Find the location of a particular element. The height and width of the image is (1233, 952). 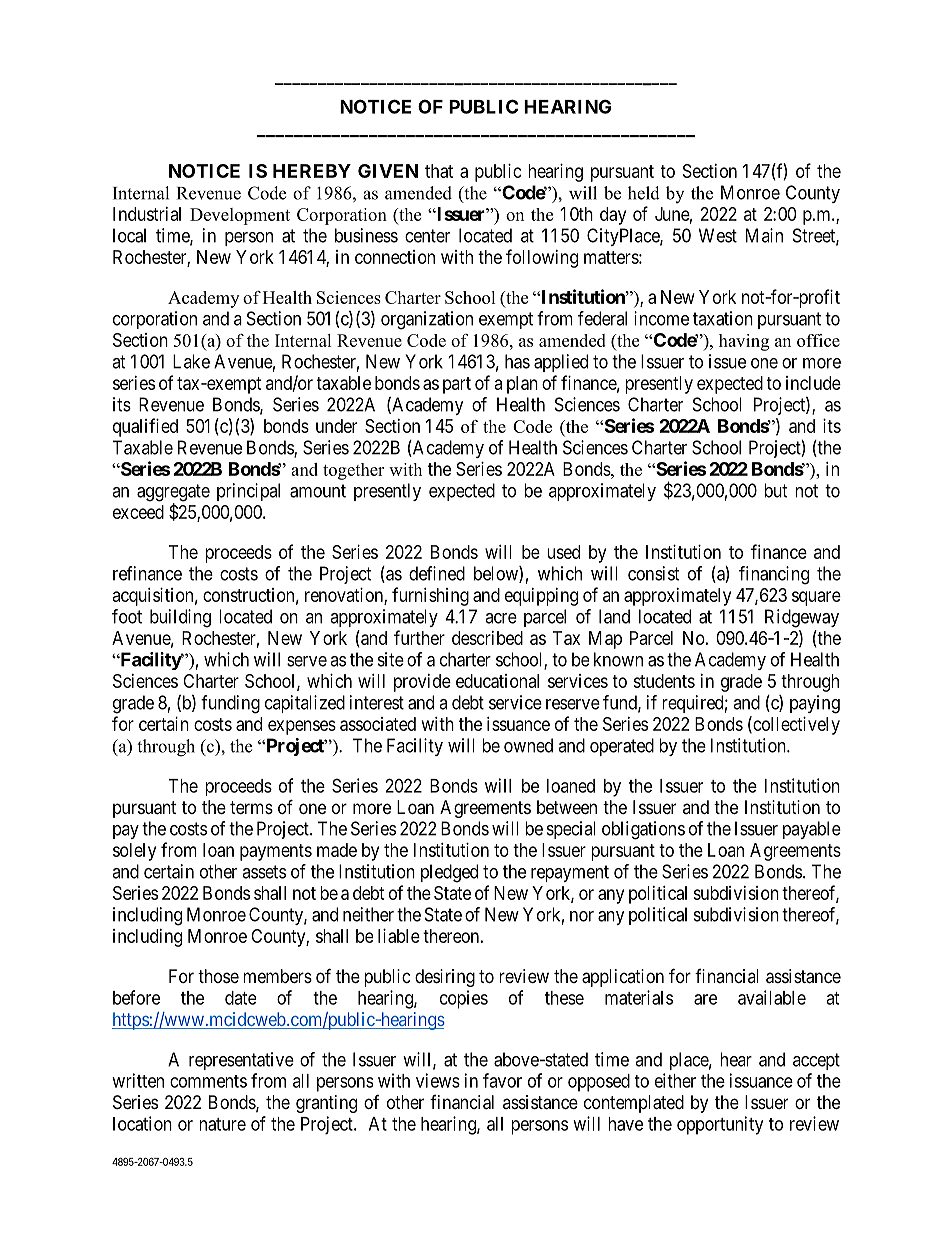

favor is located at coordinates (502, 1080).
